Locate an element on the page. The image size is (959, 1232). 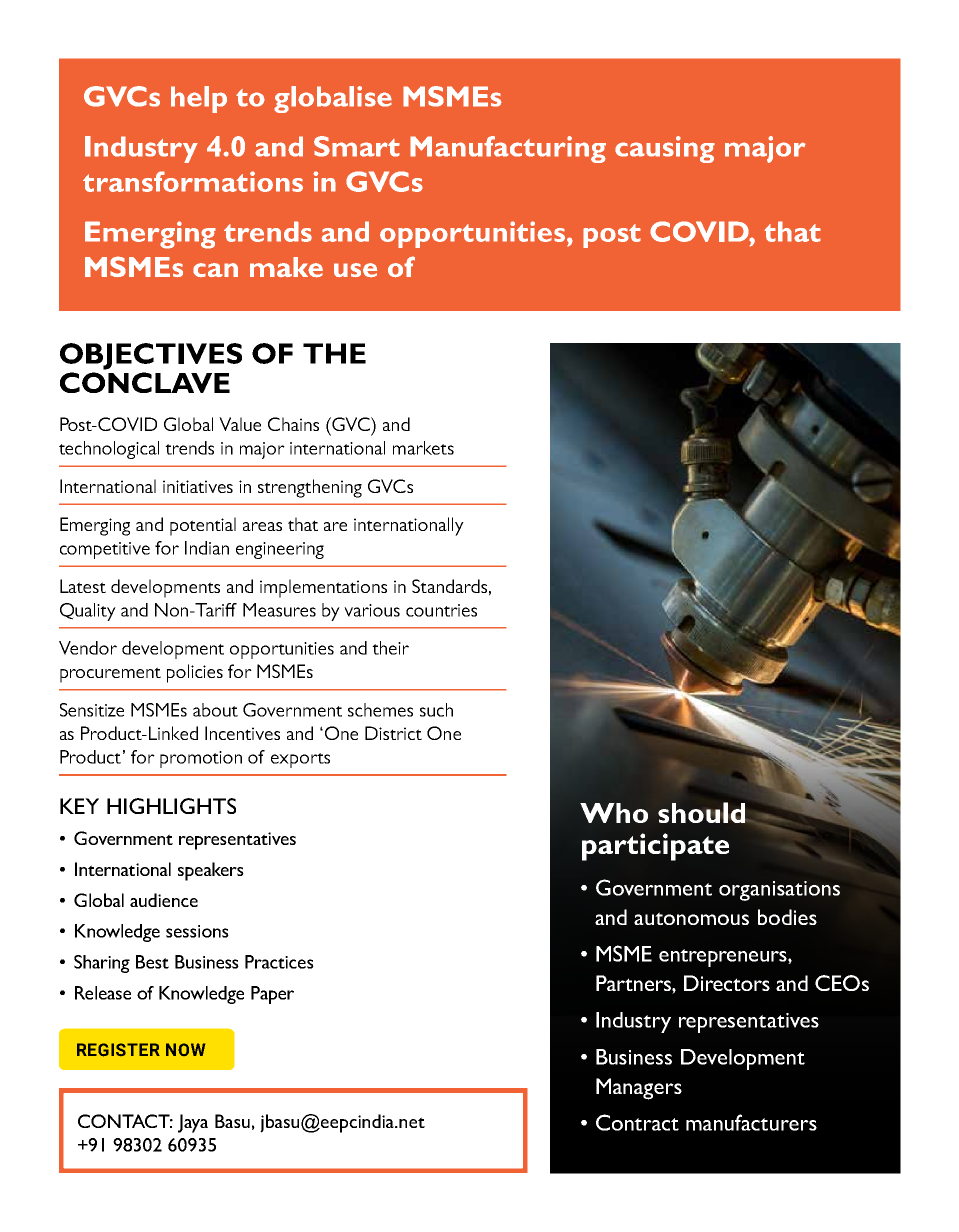
OBJECTIVES is located at coordinates (151, 356).
